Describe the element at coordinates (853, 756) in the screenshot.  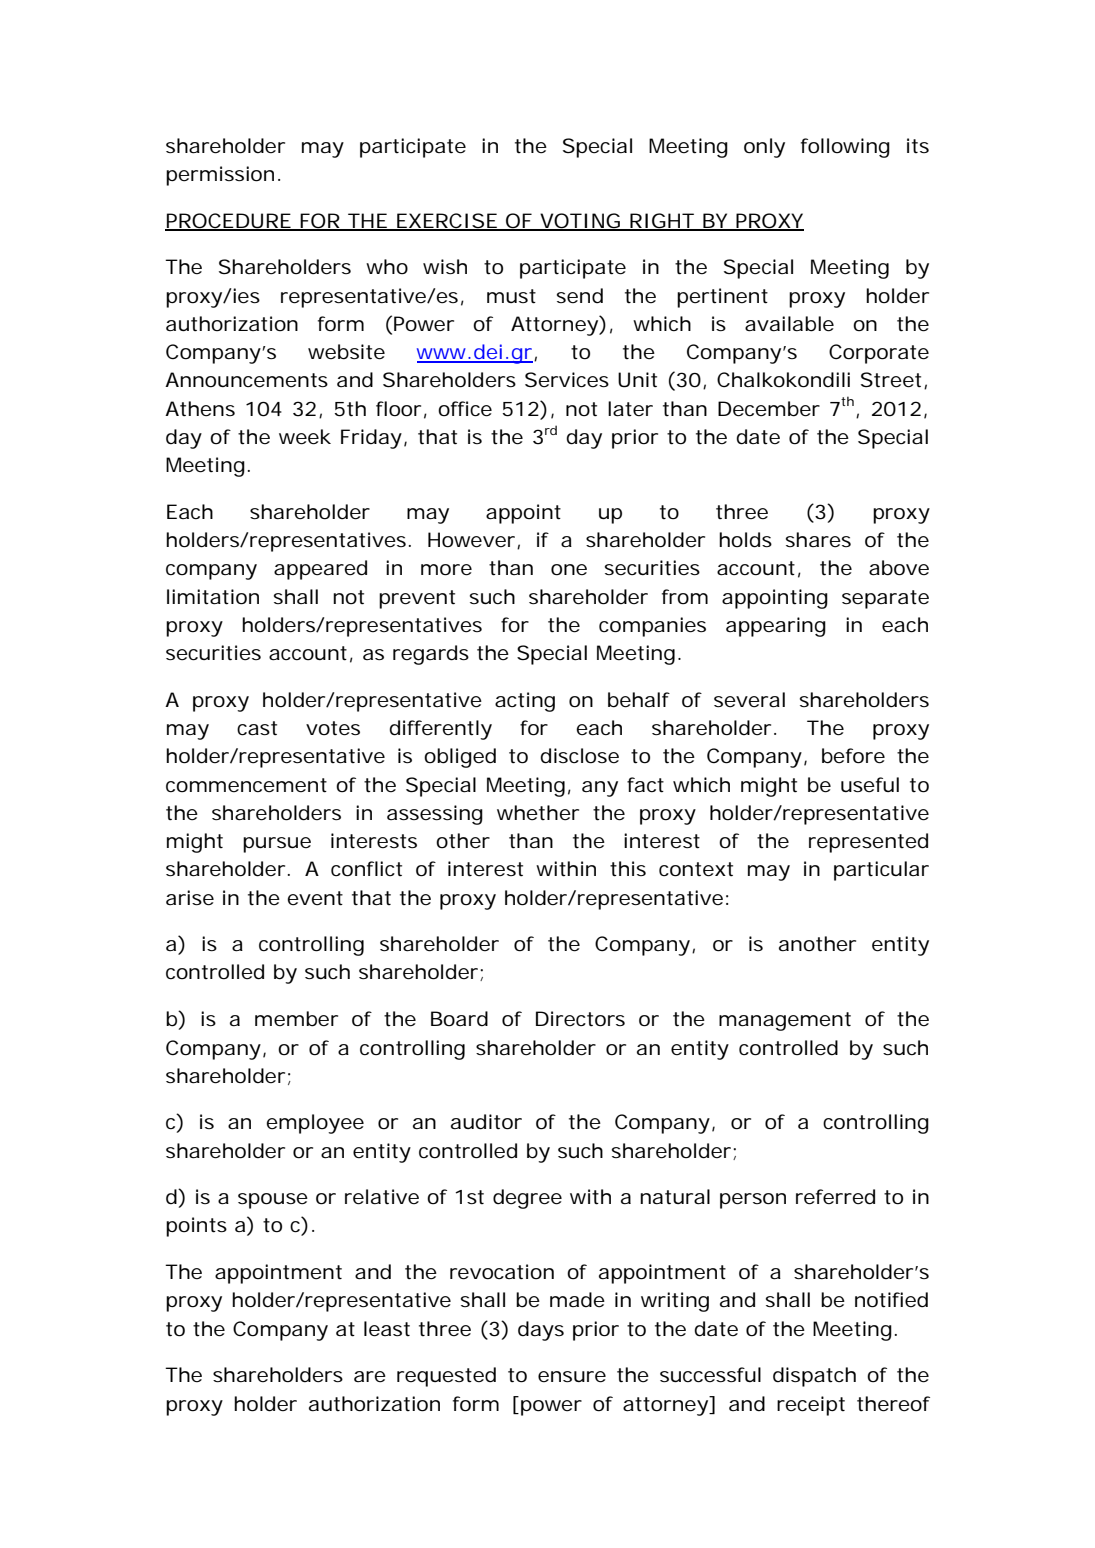
I see `before` at that location.
